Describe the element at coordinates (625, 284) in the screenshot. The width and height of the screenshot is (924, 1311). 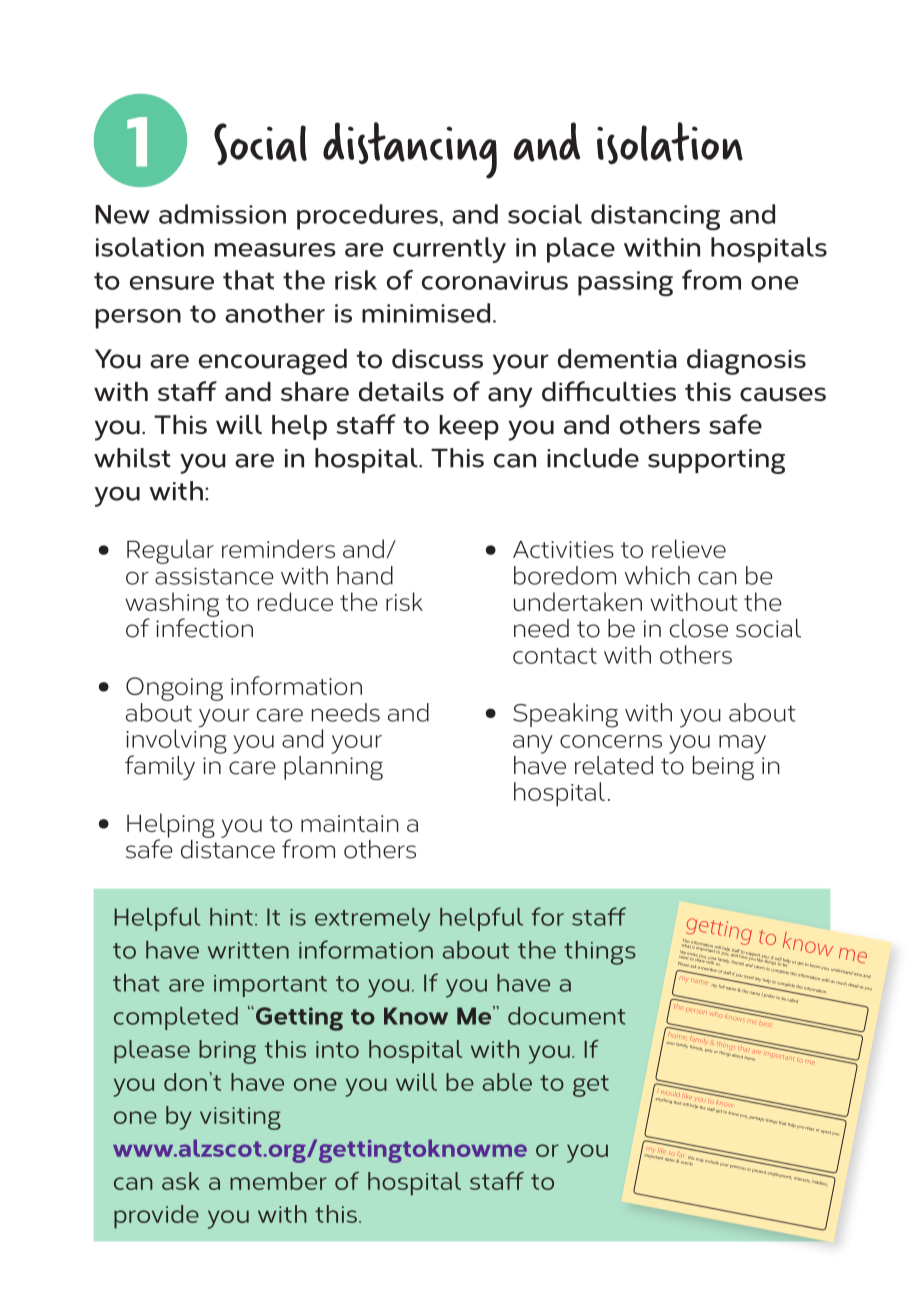
I see `passing` at that location.
